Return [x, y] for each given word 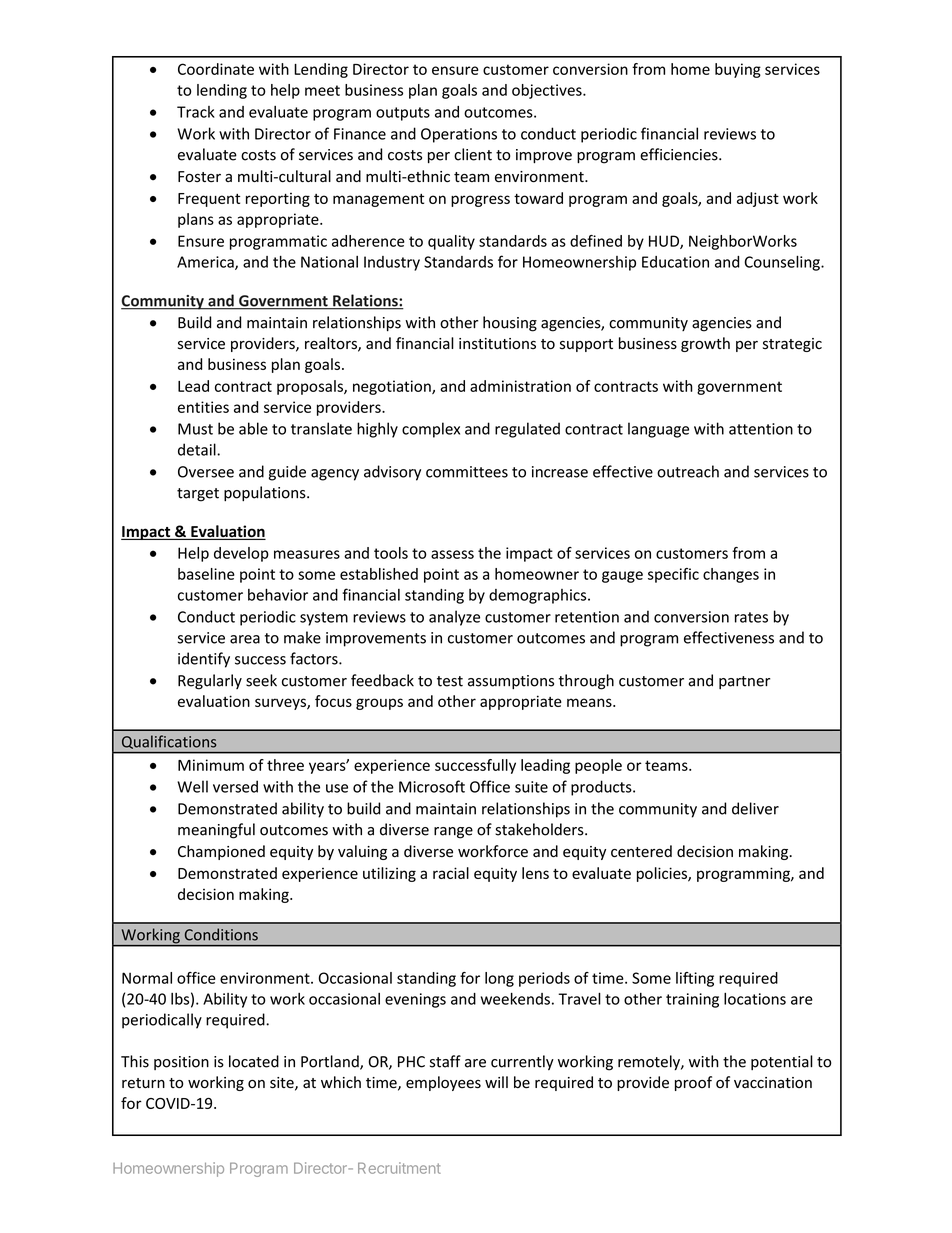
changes [731, 575]
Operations [459, 135]
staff [445, 1061]
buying [738, 70]
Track [196, 112]
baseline [206, 574]
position [181, 1063]
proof [693, 1083]
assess [452, 554]
